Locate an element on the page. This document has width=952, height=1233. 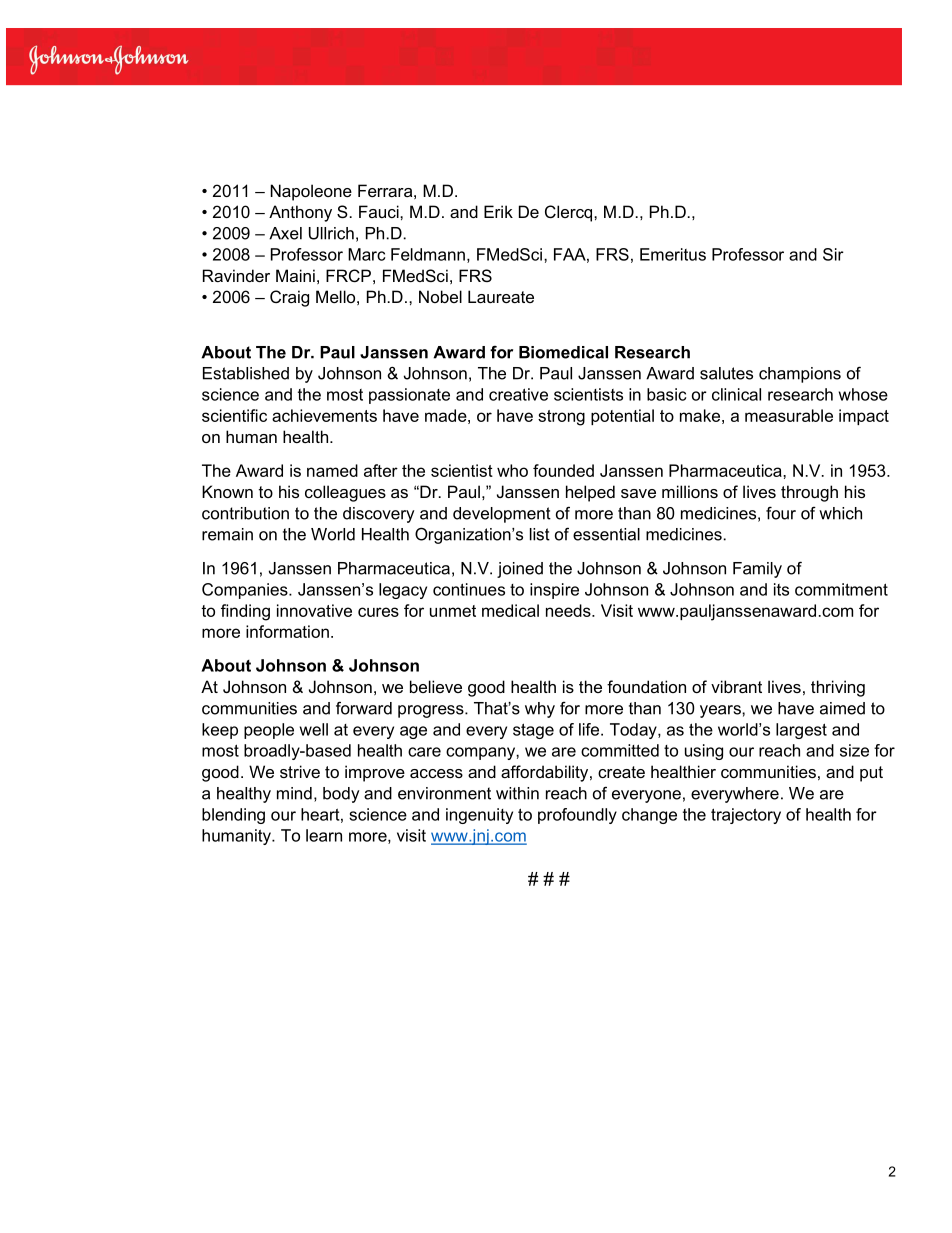
profoundly is located at coordinates (577, 816).
